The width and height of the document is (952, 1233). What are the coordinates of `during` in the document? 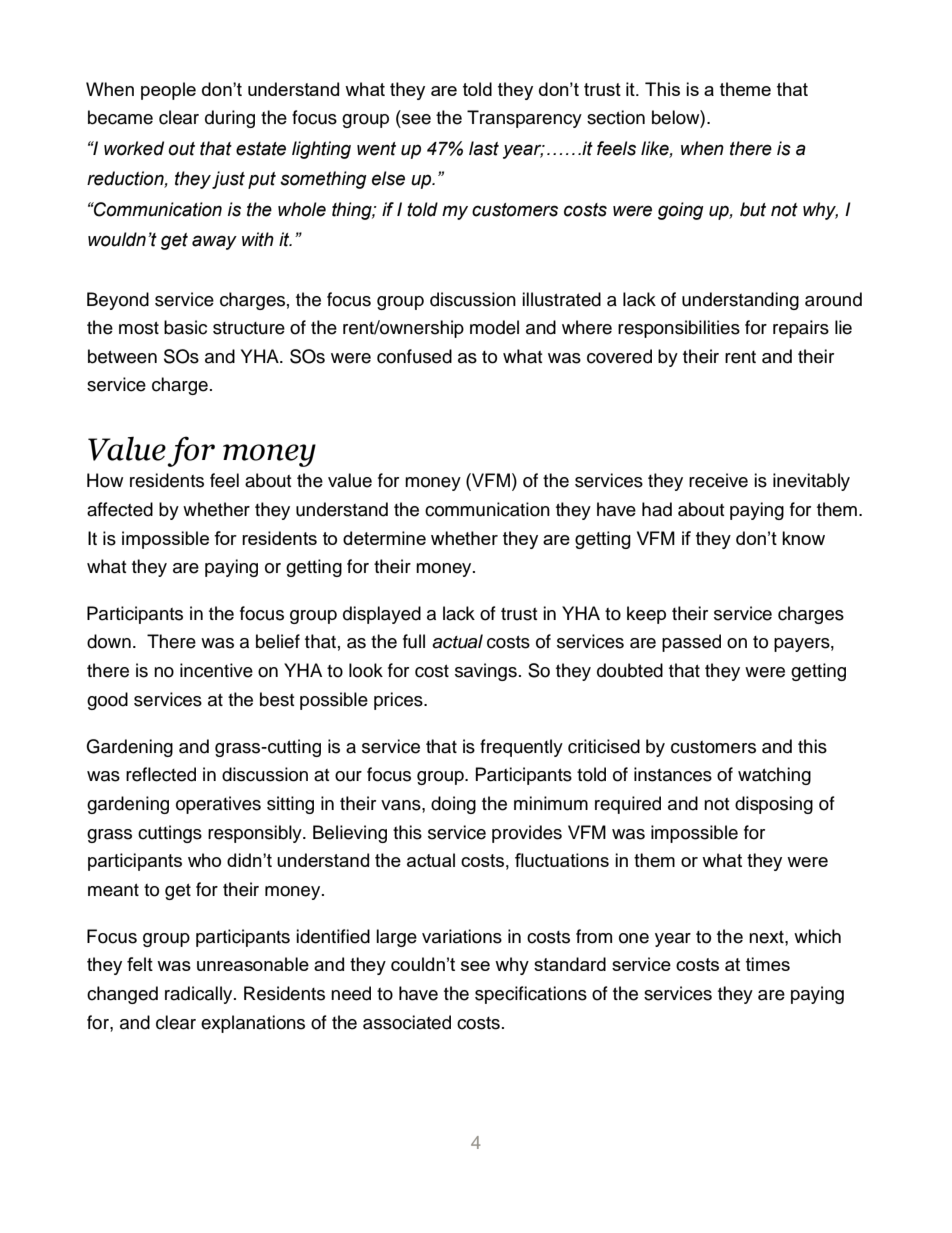 It's located at (230, 119).
